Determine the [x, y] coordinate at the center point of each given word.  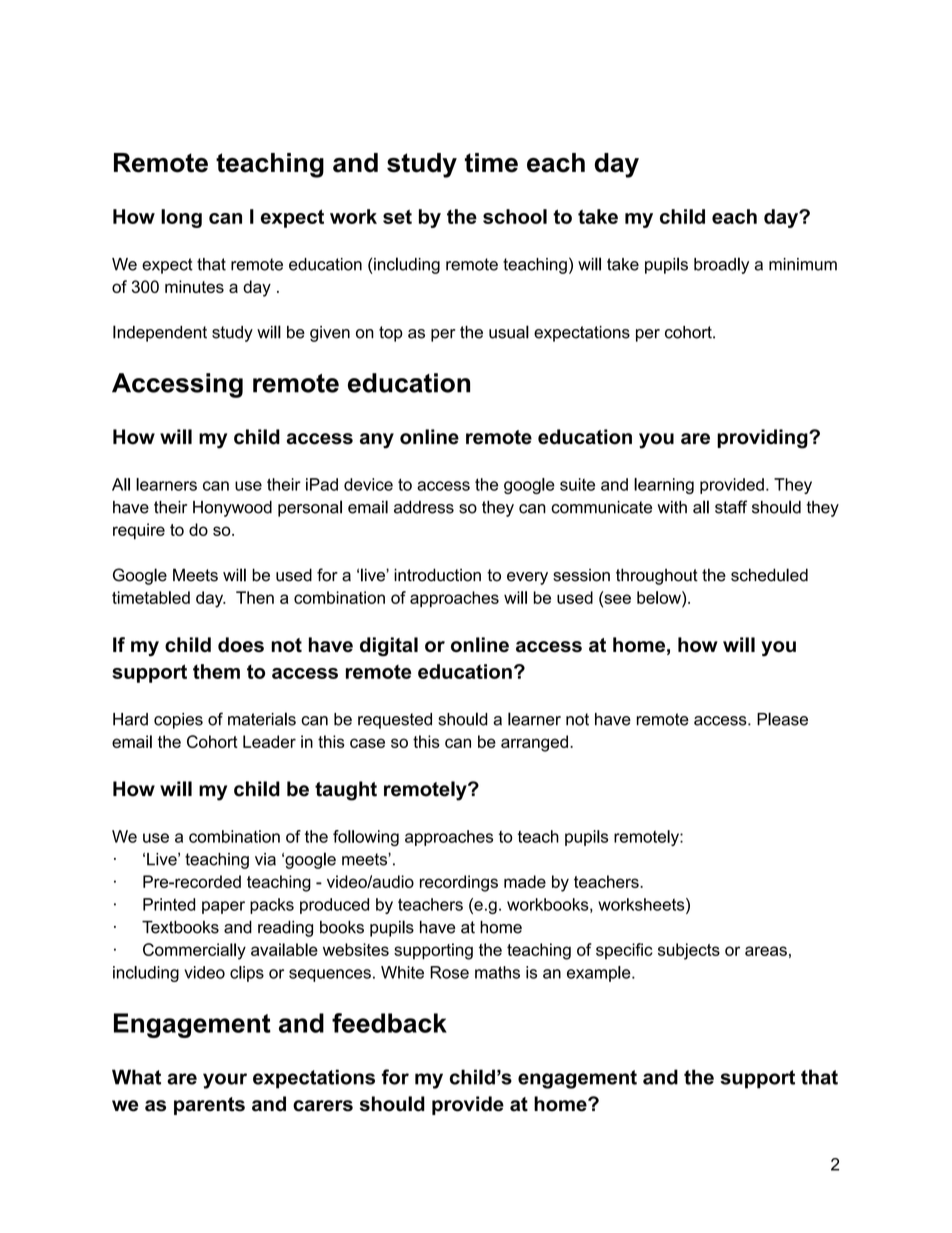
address [424, 507]
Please [782, 719]
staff [731, 507]
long [181, 218]
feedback [389, 1023]
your [225, 1081]
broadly [721, 265]
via [265, 859]
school [515, 216]
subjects [689, 951]
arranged [534, 743]
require [139, 531]
